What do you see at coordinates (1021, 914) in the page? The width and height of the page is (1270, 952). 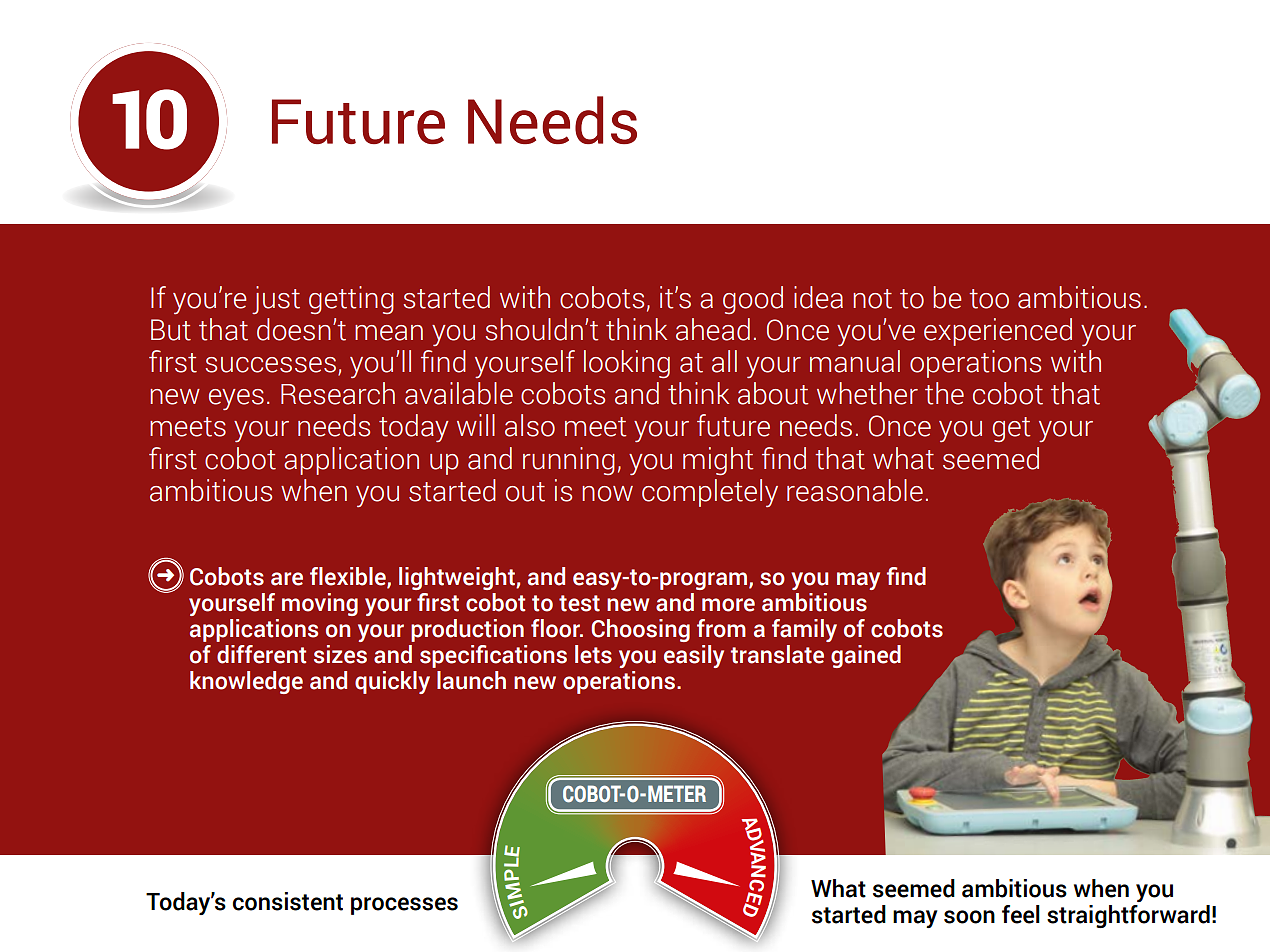 I see `feel` at bounding box center [1021, 914].
